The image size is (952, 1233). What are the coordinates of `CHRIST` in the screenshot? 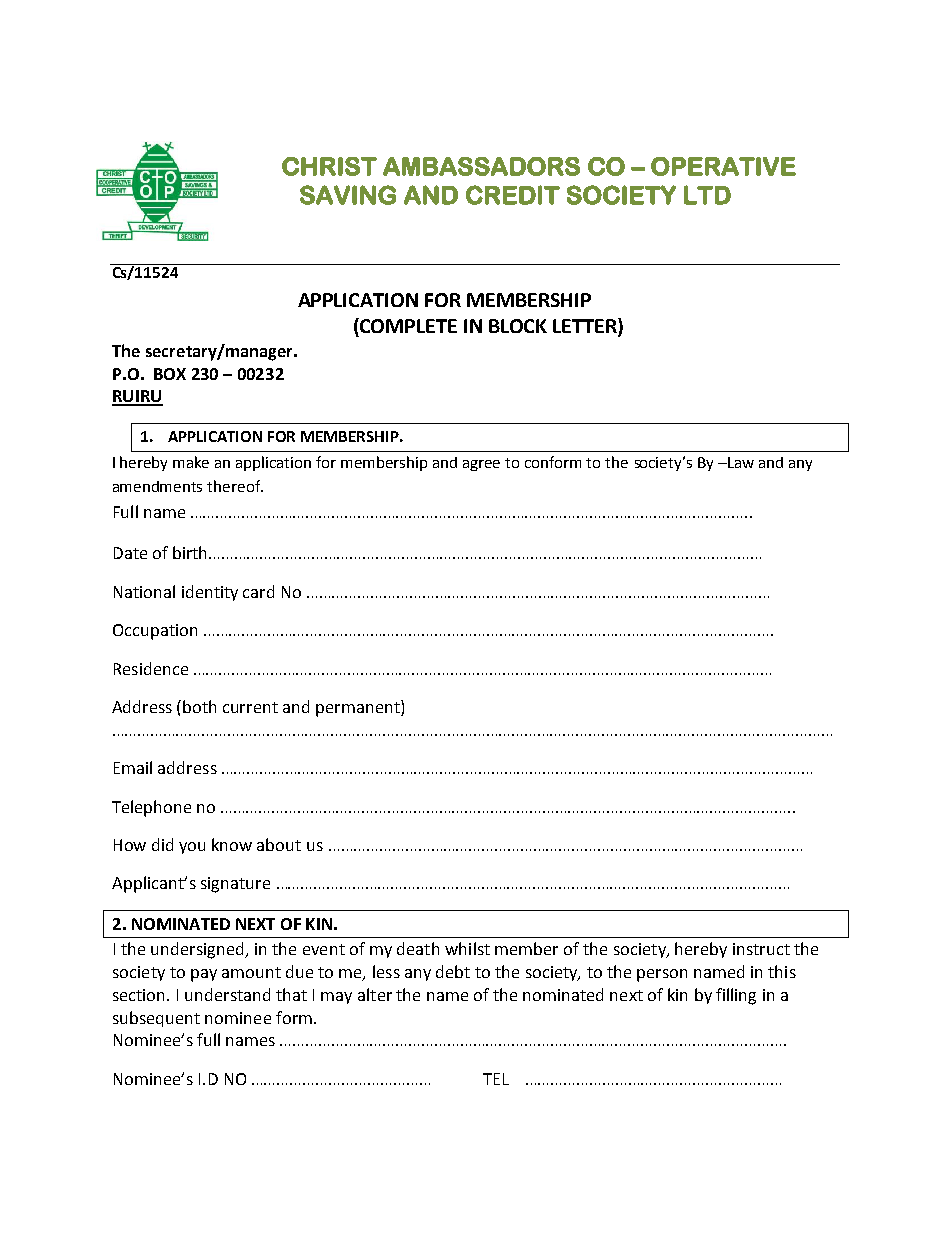 It's located at (329, 166).
